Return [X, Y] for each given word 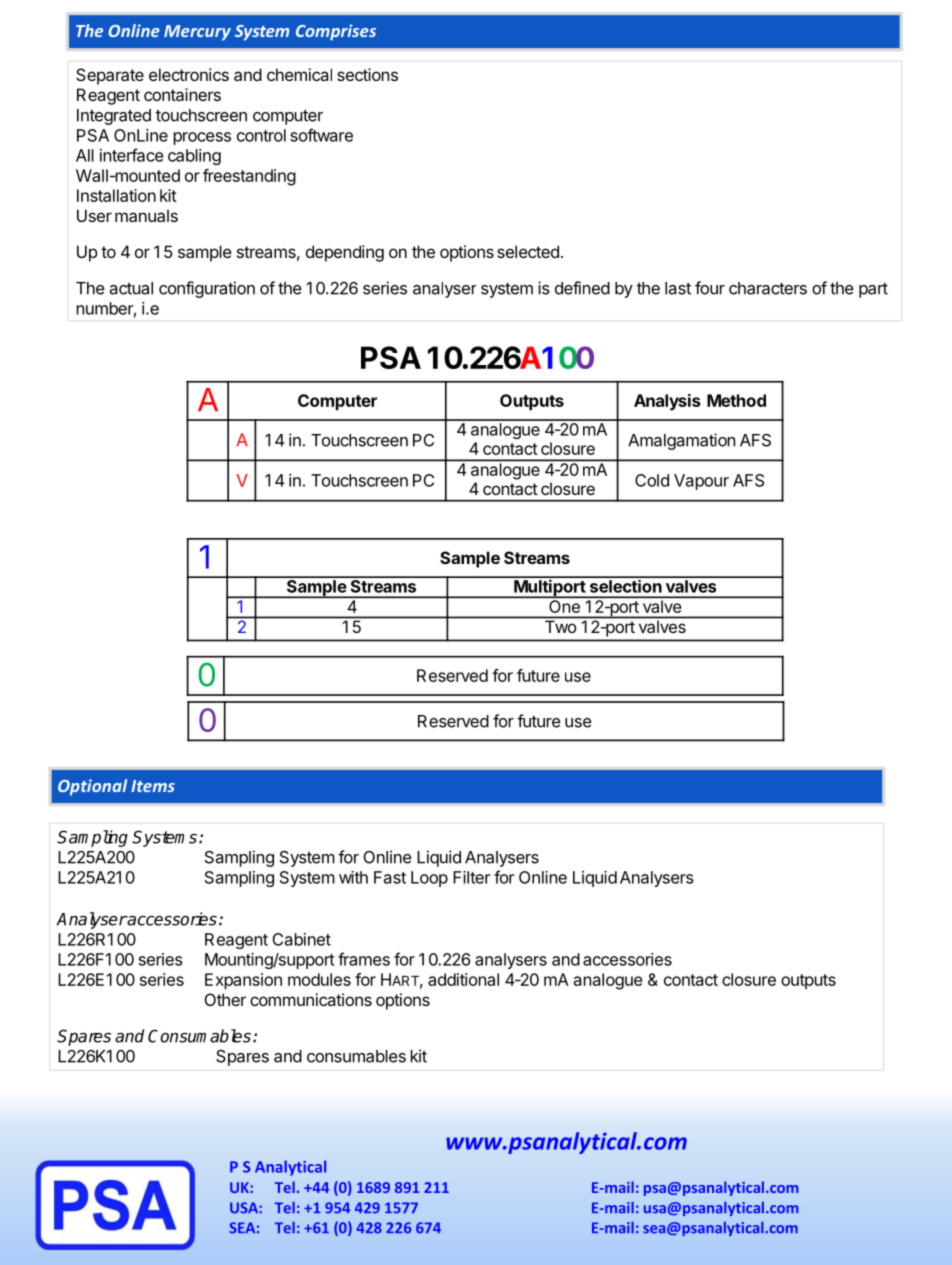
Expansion [243, 981]
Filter [472, 877]
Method [736, 400]
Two [560, 627]
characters [768, 288]
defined [582, 288]
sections [367, 74]
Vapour [701, 482]
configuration [207, 289]
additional [463, 979]
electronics [189, 74]
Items [153, 786]
